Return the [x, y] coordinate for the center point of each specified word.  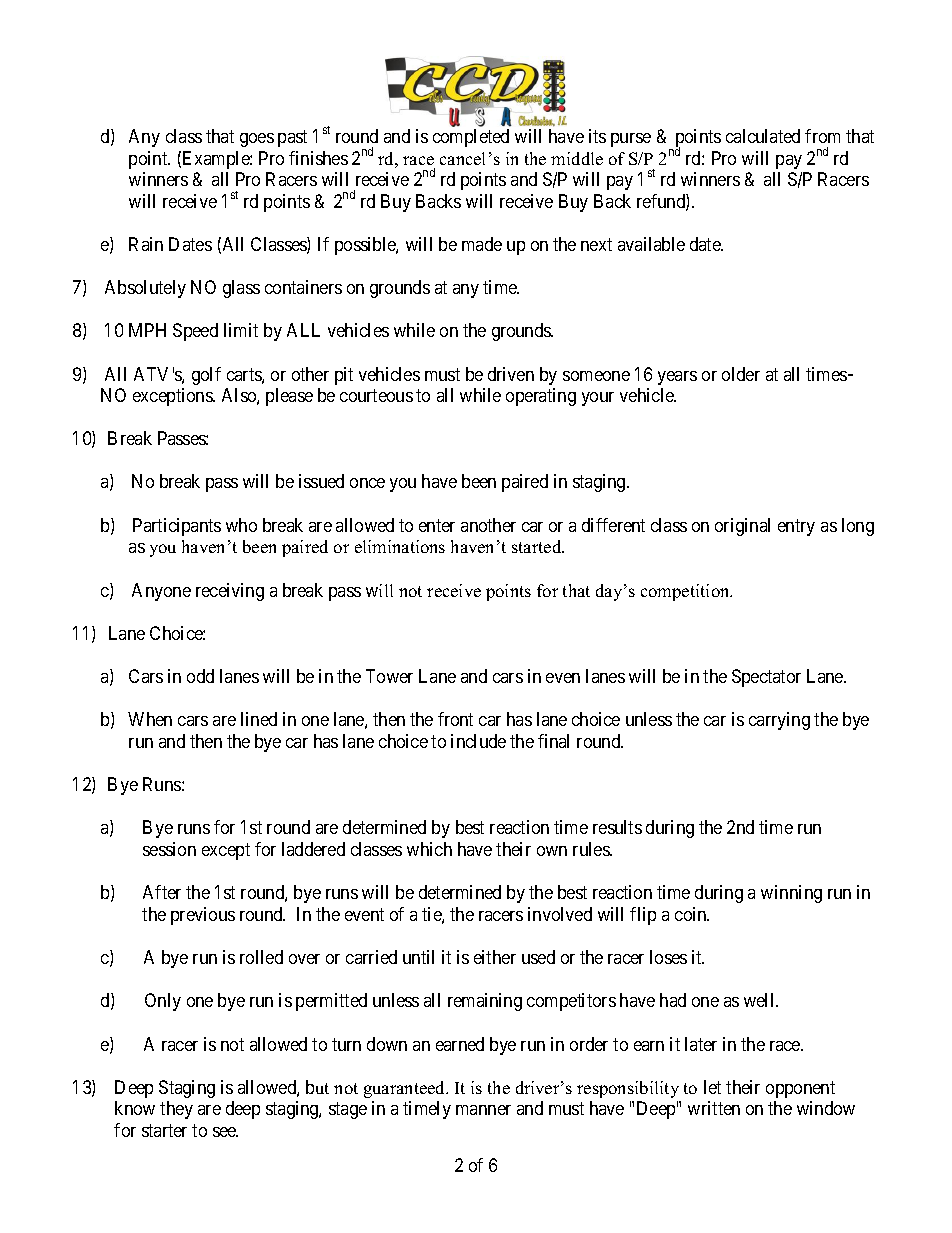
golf [206, 376]
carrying [779, 721]
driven [511, 374]
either [495, 957]
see [225, 1132]
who [241, 525]
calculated [763, 136]
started [538, 546]
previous [203, 916]
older [741, 374]
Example [217, 160]
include [478, 741]
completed [471, 138]
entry [796, 527]
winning [791, 894]
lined [259, 719]
